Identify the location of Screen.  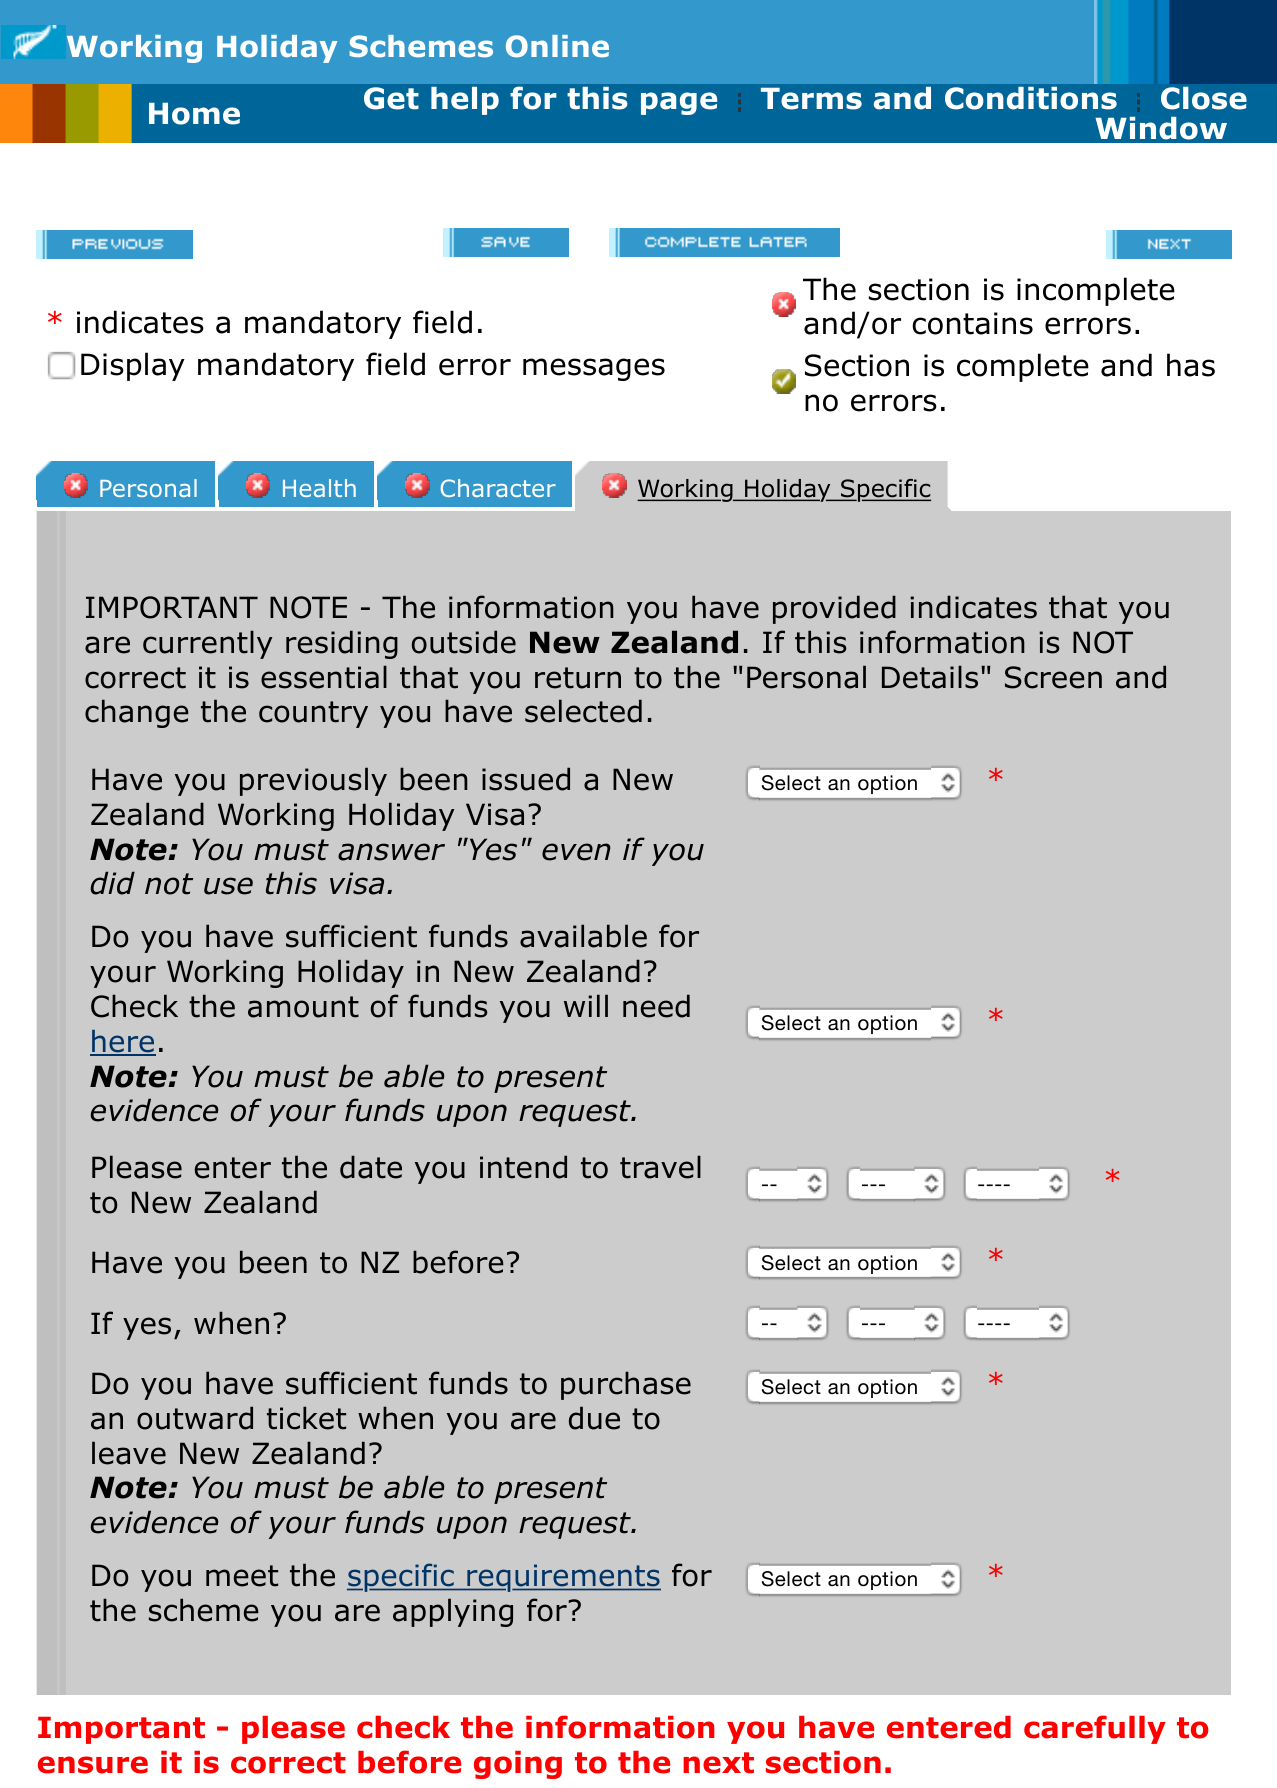
(1053, 677).
